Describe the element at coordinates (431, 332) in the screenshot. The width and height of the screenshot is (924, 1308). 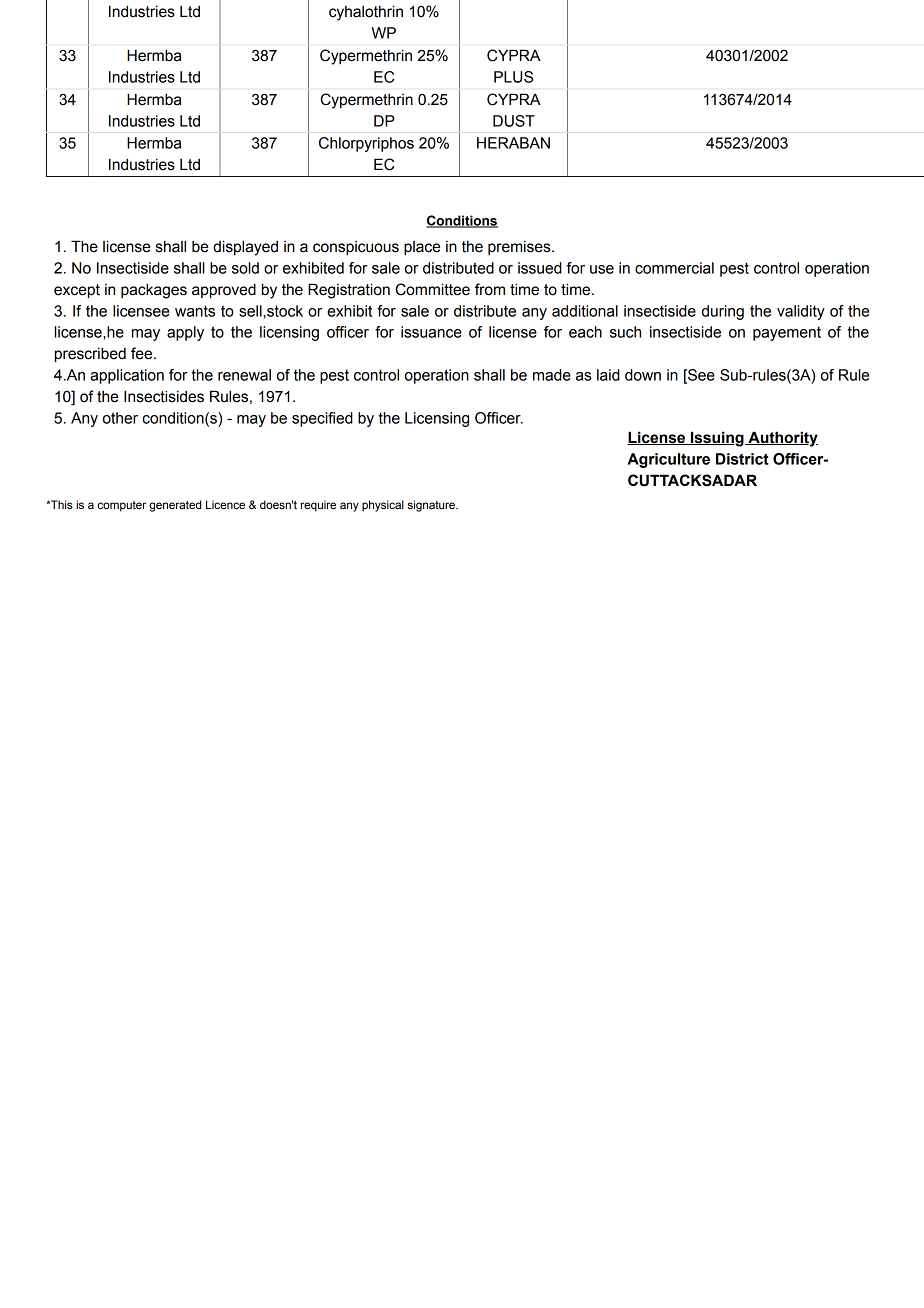
I see `issuance` at that location.
